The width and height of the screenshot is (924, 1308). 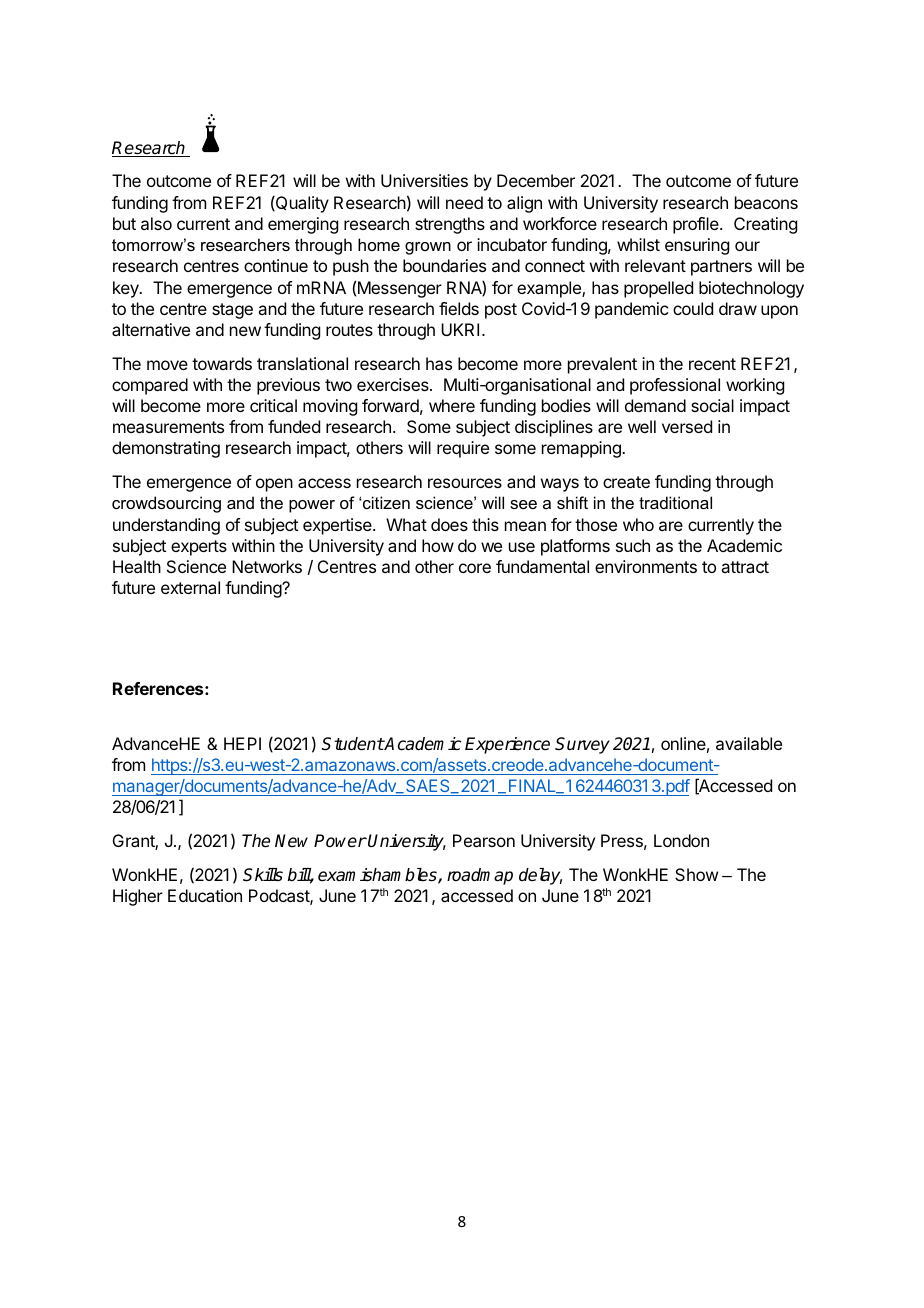 I want to click on profile, so click(x=697, y=225).
